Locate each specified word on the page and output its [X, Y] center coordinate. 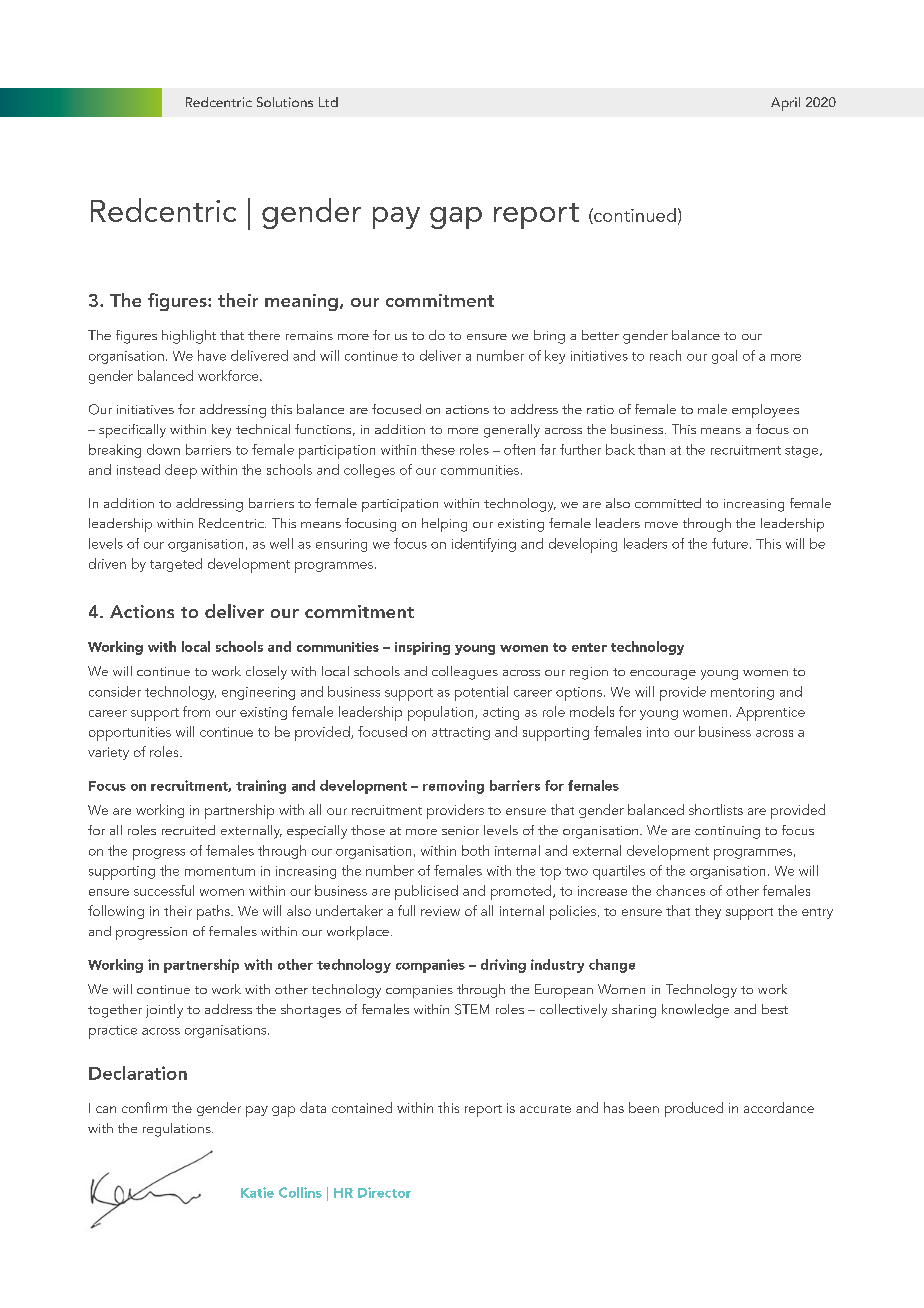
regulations [178, 1130]
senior [460, 830]
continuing [727, 832]
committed [668, 503]
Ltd [328, 102]
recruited [188, 830]
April [785, 104]
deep [181, 471]
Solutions [285, 102]
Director [384, 1192]
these [438, 449]
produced [694, 1109]
